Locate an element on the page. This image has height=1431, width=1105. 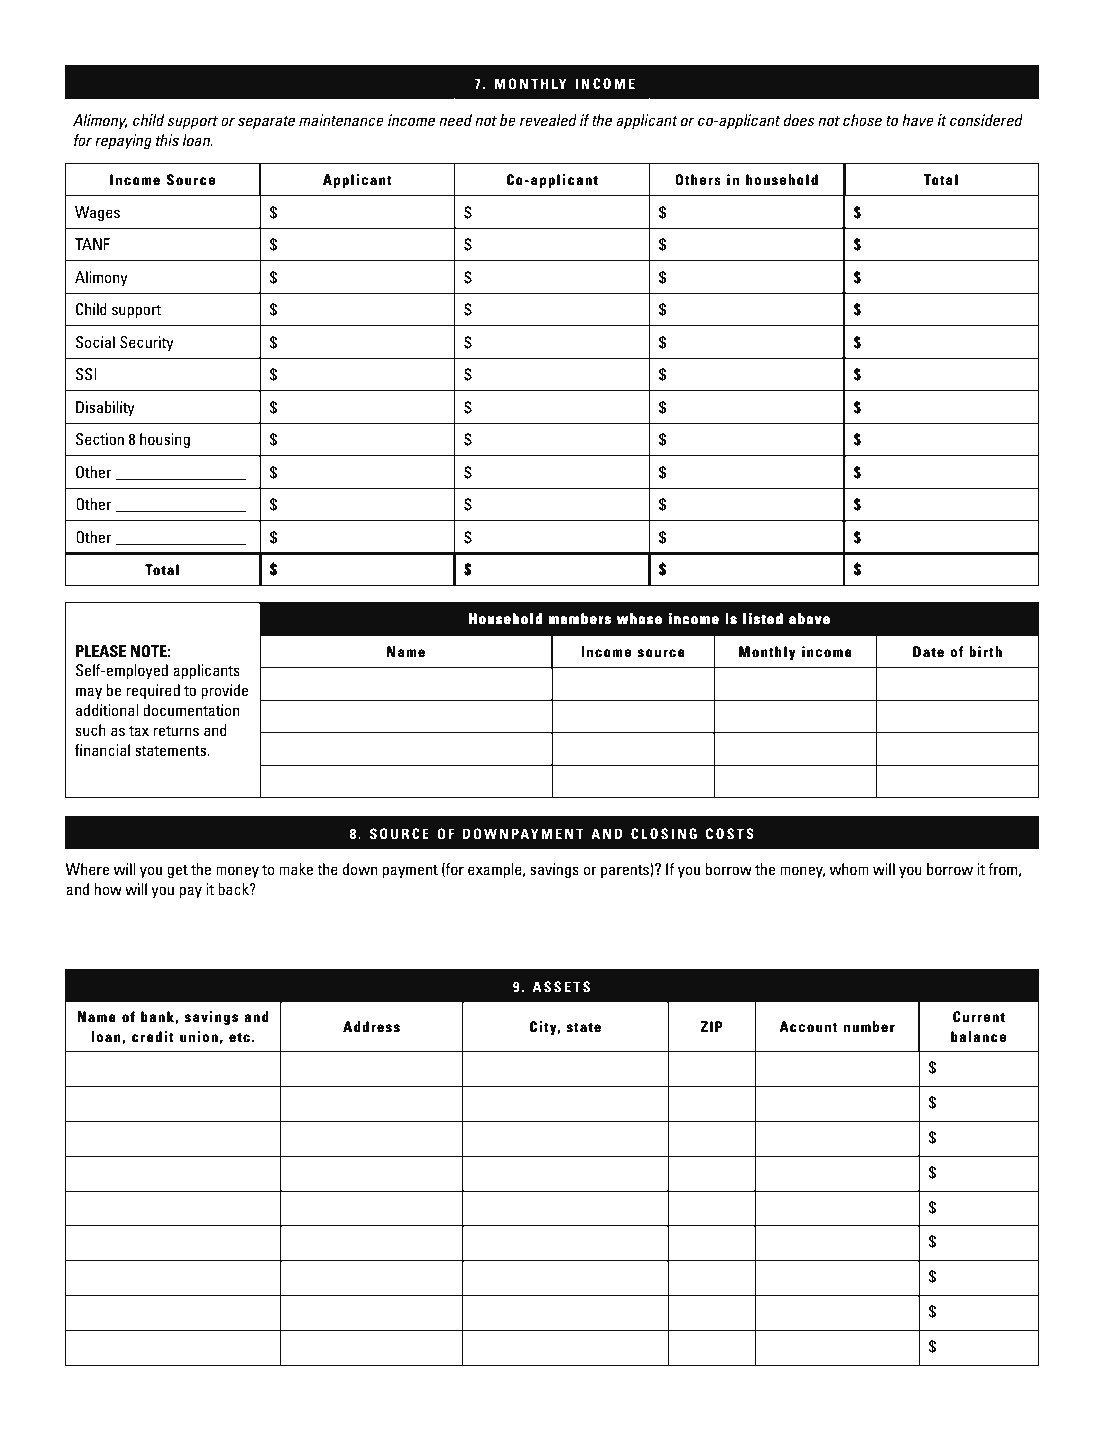
revealed is located at coordinates (548, 120).
